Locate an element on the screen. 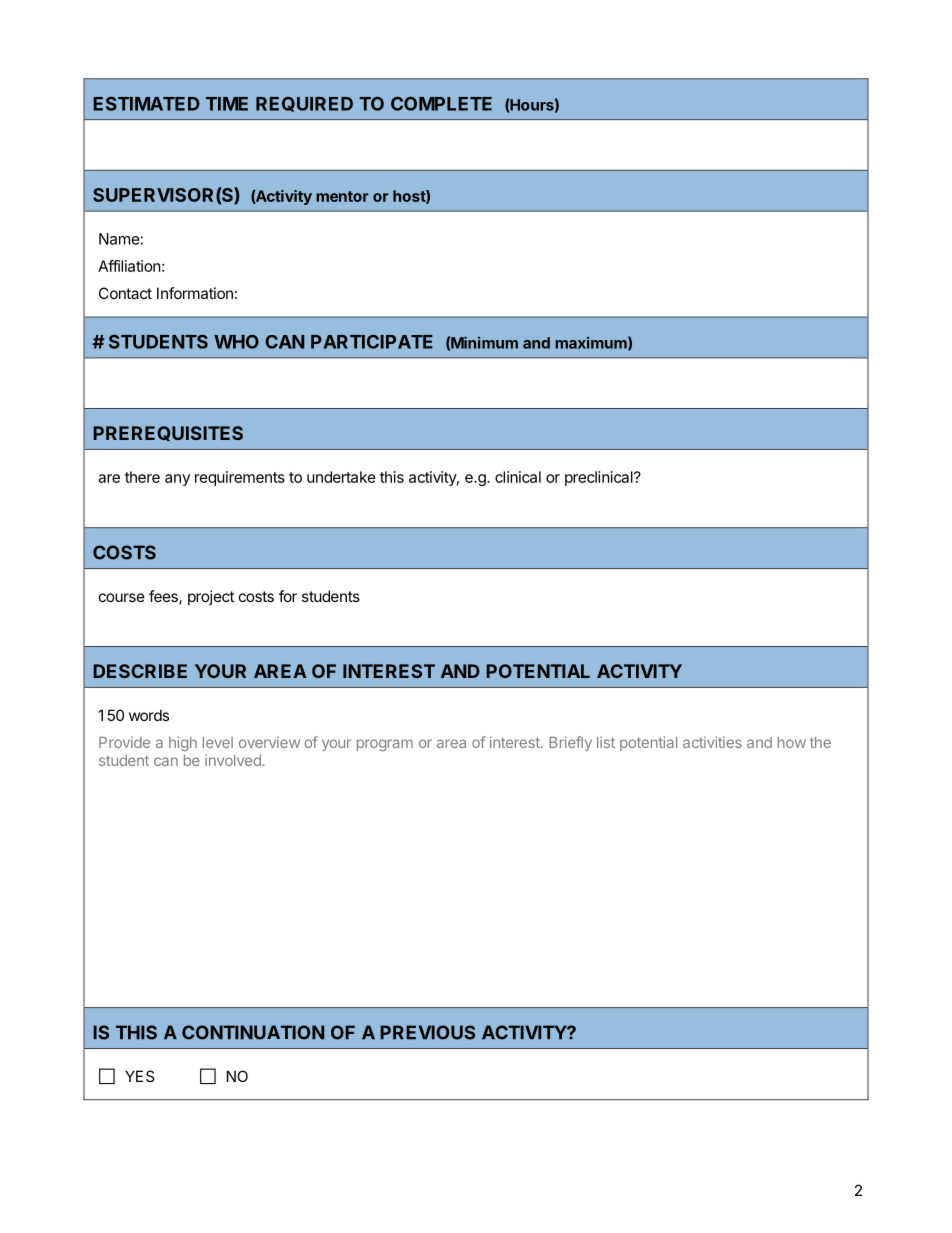  PREVIOUS is located at coordinates (427, 1032).
